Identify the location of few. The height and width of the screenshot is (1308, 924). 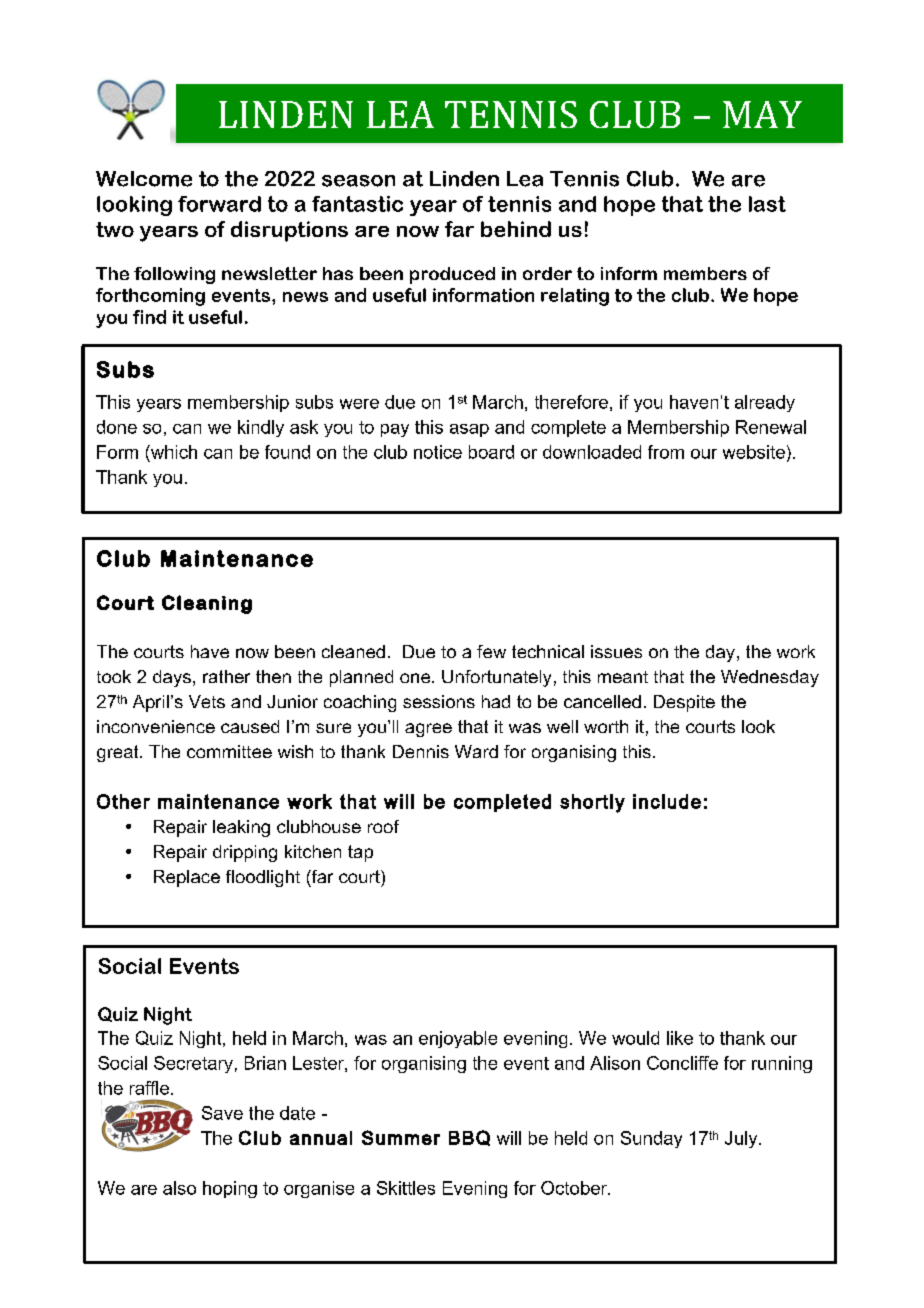
(491, 651).
